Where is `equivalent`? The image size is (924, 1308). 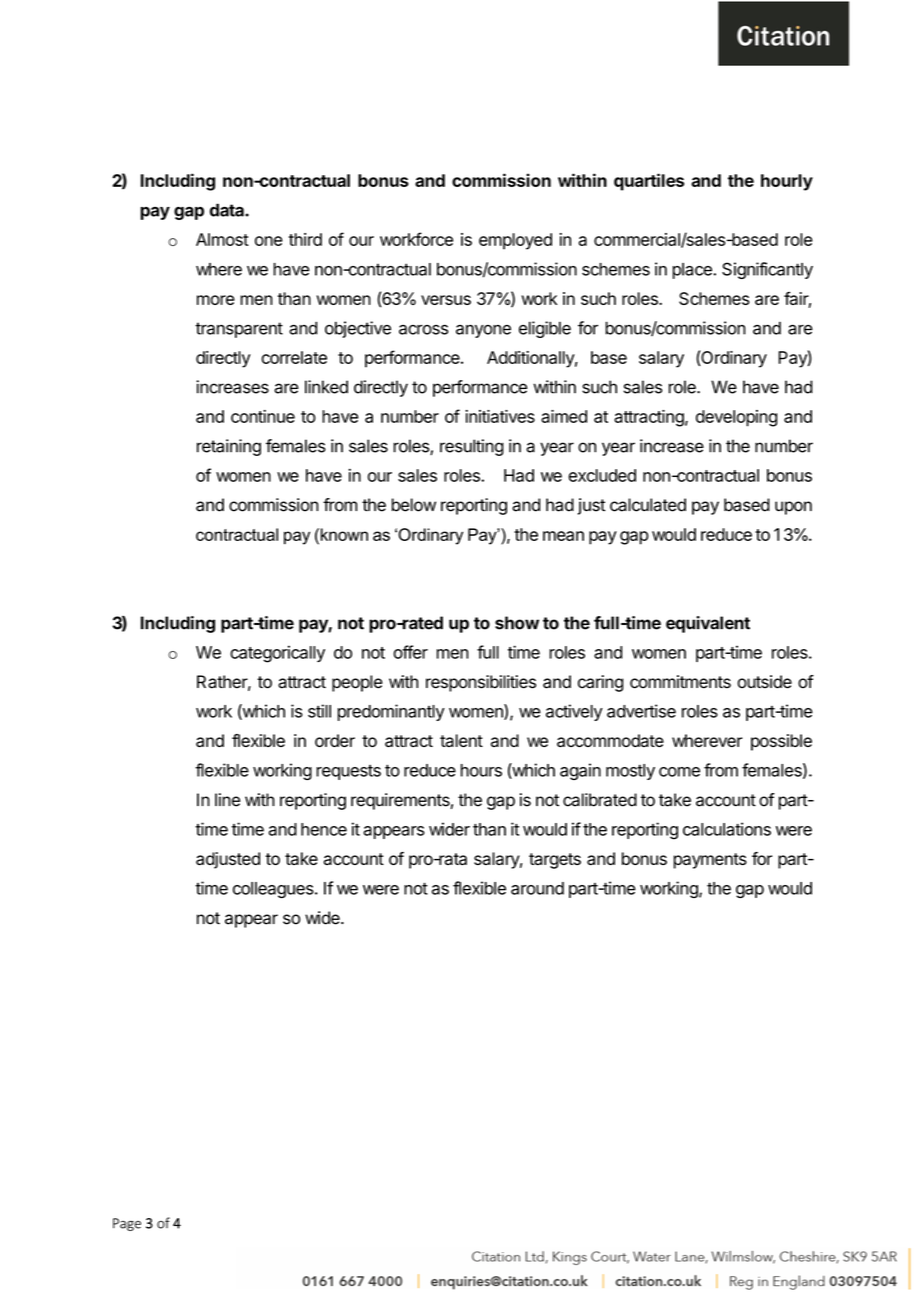
equivalent is located at coordinates (708, 624).
